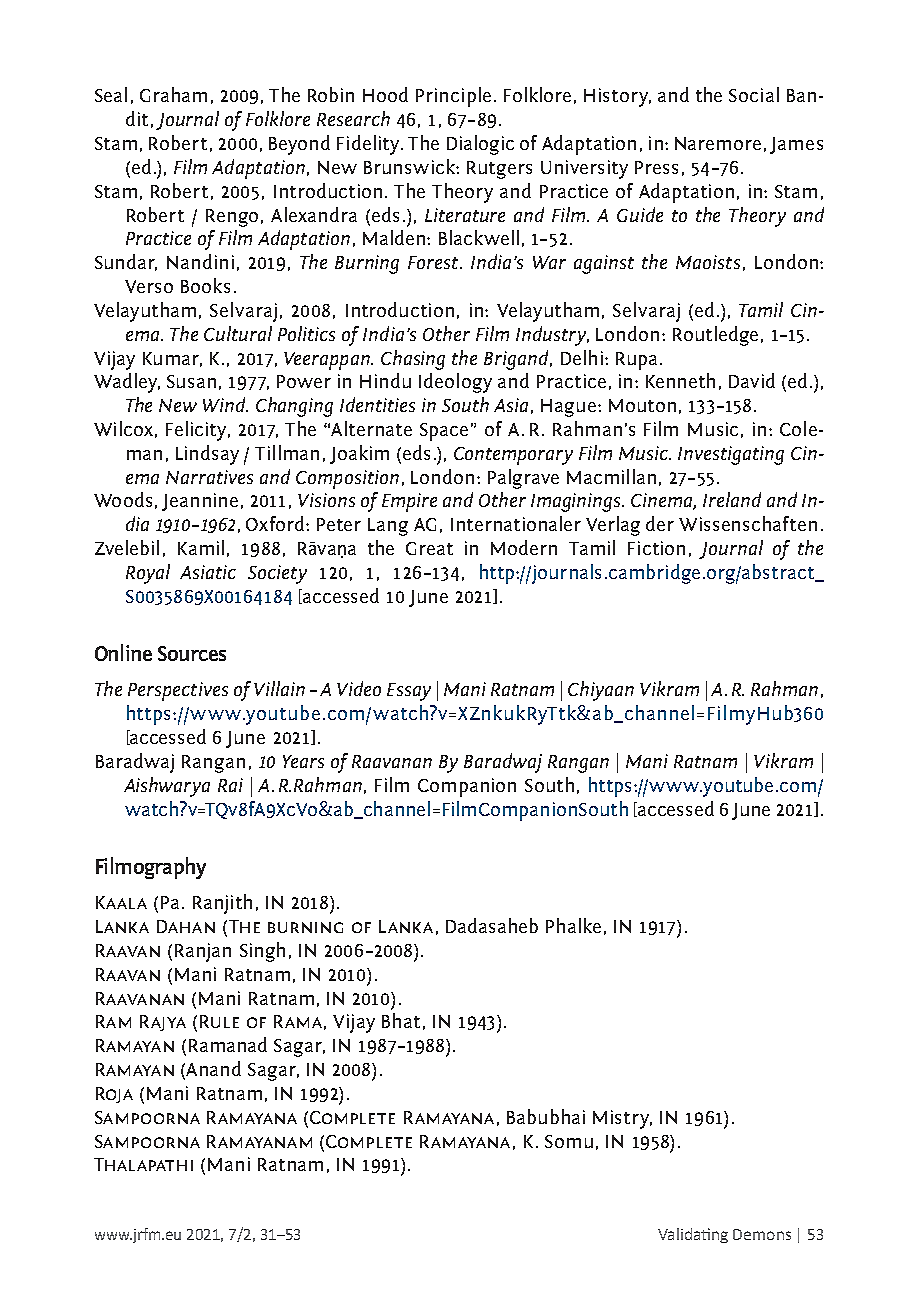 This page has width=924, height=1311. Describe the element at coordinates (213, 1068) in the page. I see `Anand` at that location.
